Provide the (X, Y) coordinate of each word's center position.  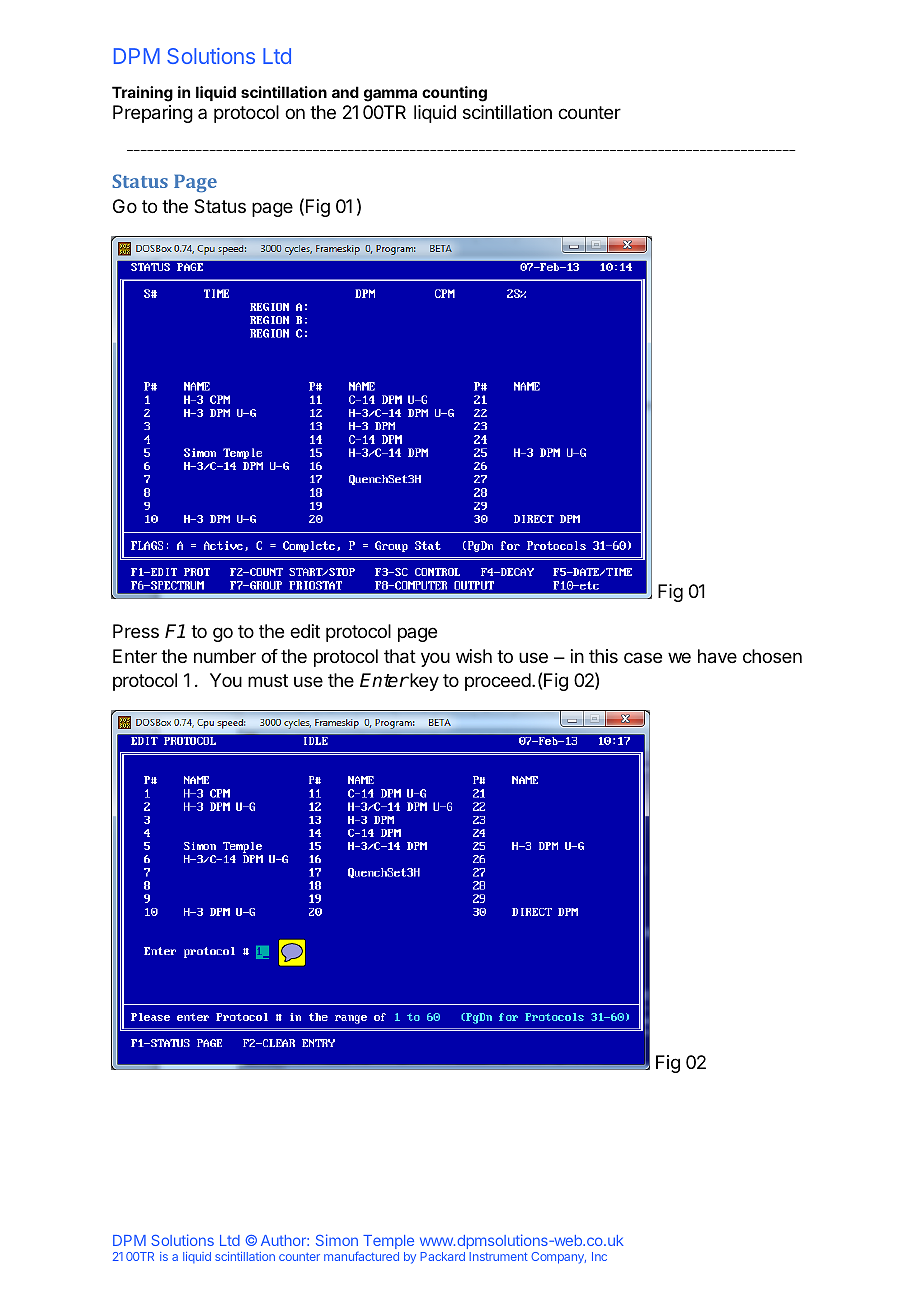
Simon (337, 1240)
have (717, 656)
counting (454, 94)
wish (474, 656)
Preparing (153, 114)
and (345, 92)
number (225, 656)
